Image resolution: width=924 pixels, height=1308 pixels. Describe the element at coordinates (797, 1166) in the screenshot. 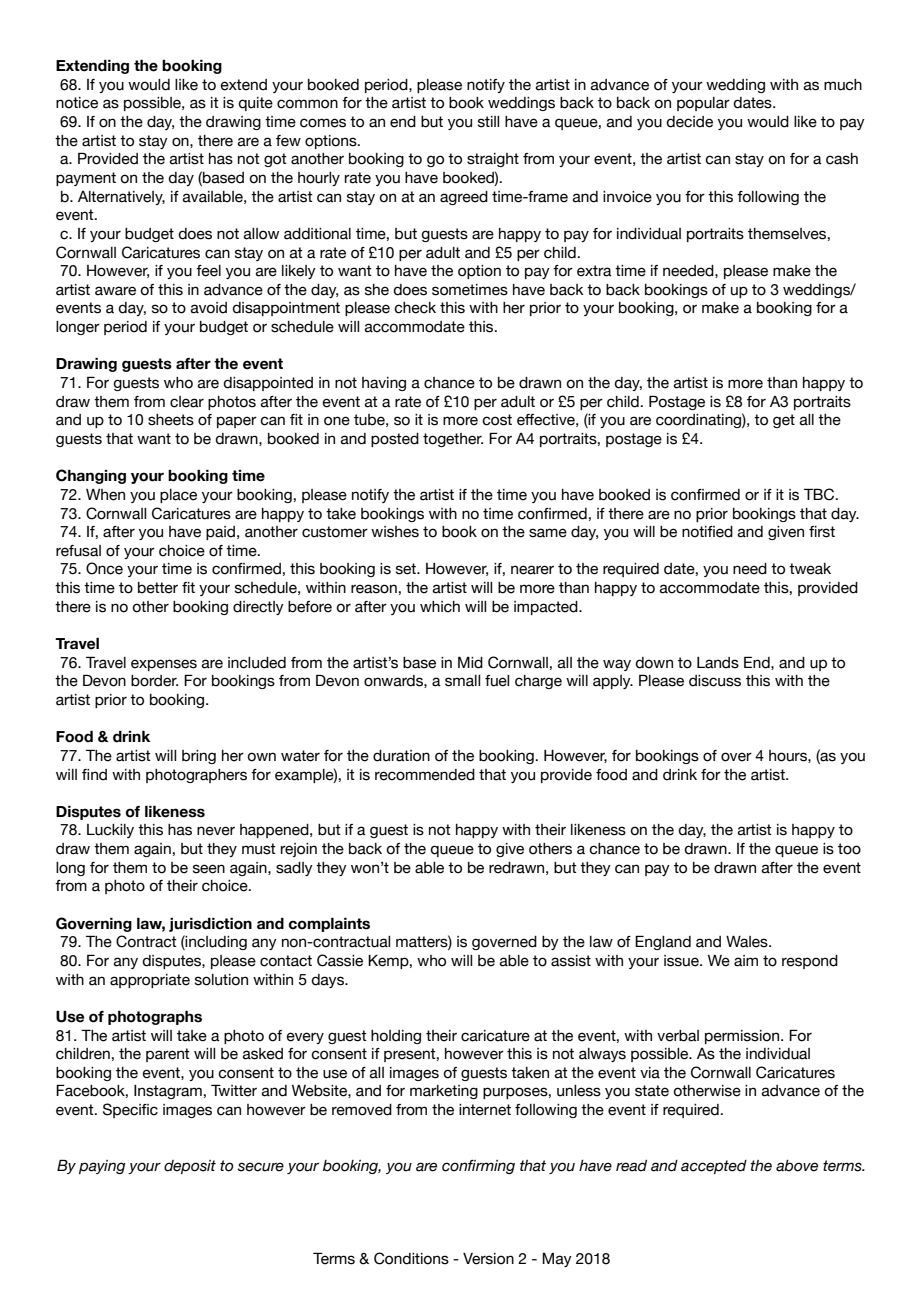

I see `above` at that location.
